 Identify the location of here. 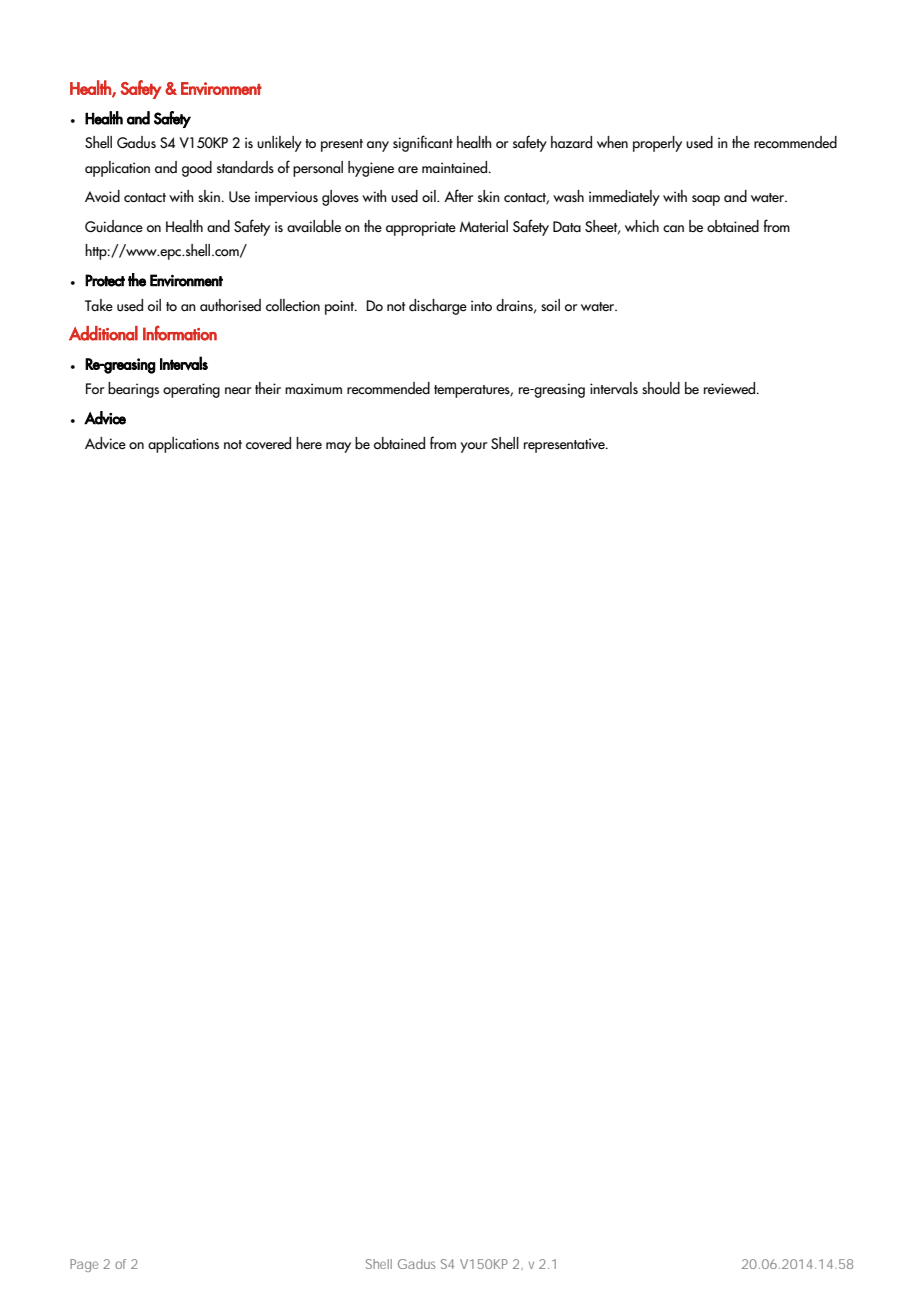
(309, 443).
